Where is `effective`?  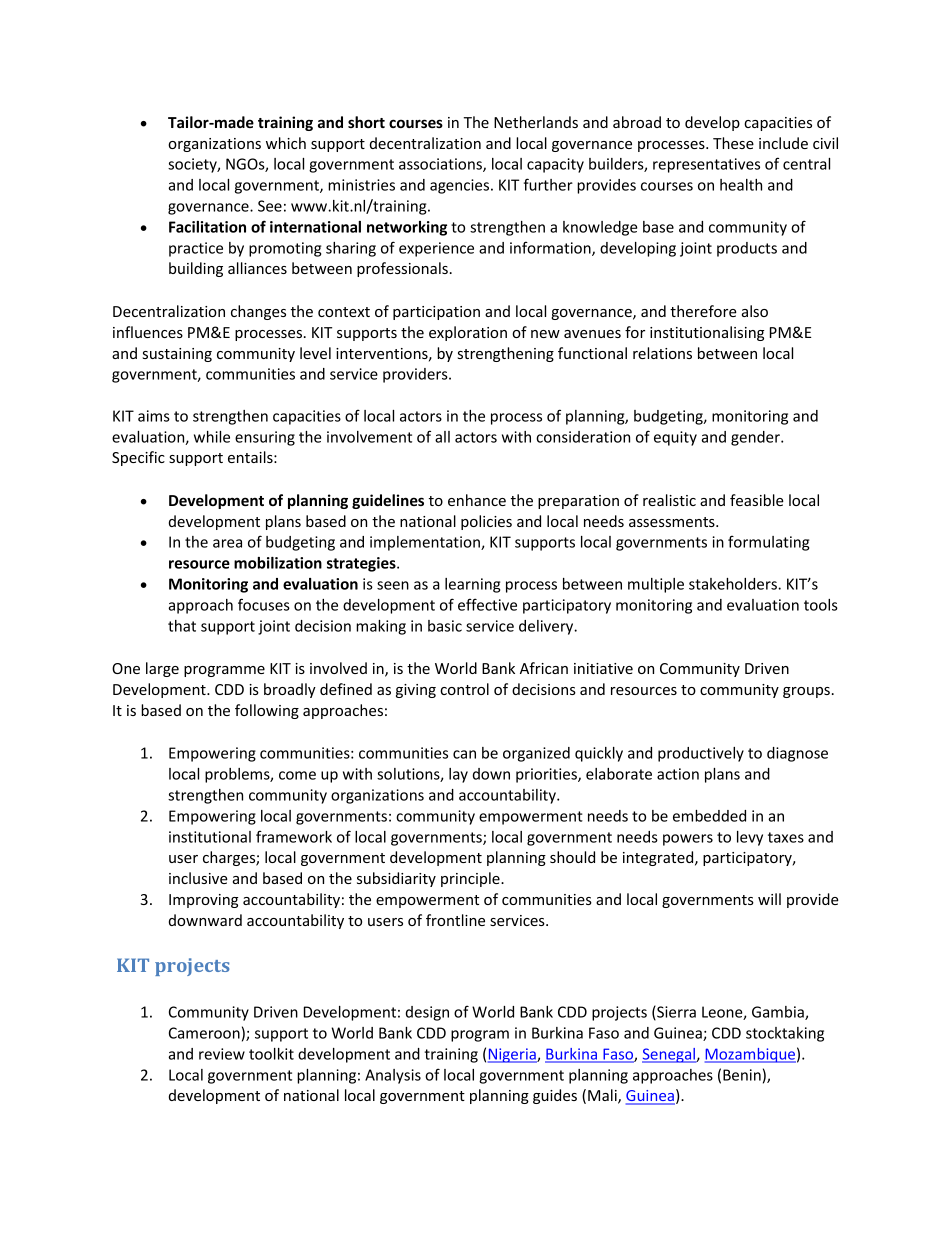 effective is located at coordinates (487, 604).
